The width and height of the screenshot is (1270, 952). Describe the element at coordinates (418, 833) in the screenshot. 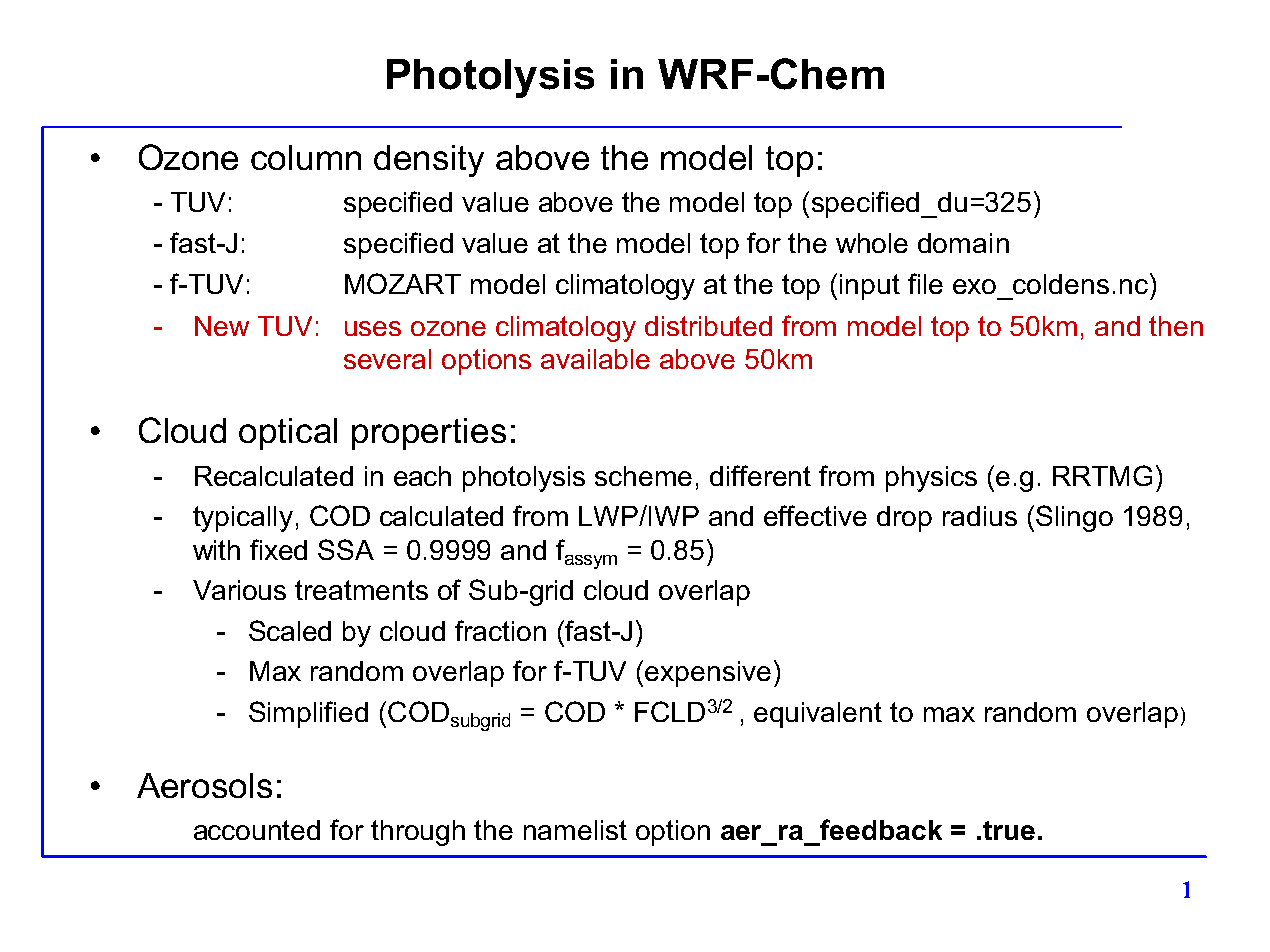

I see `through` at that location.
